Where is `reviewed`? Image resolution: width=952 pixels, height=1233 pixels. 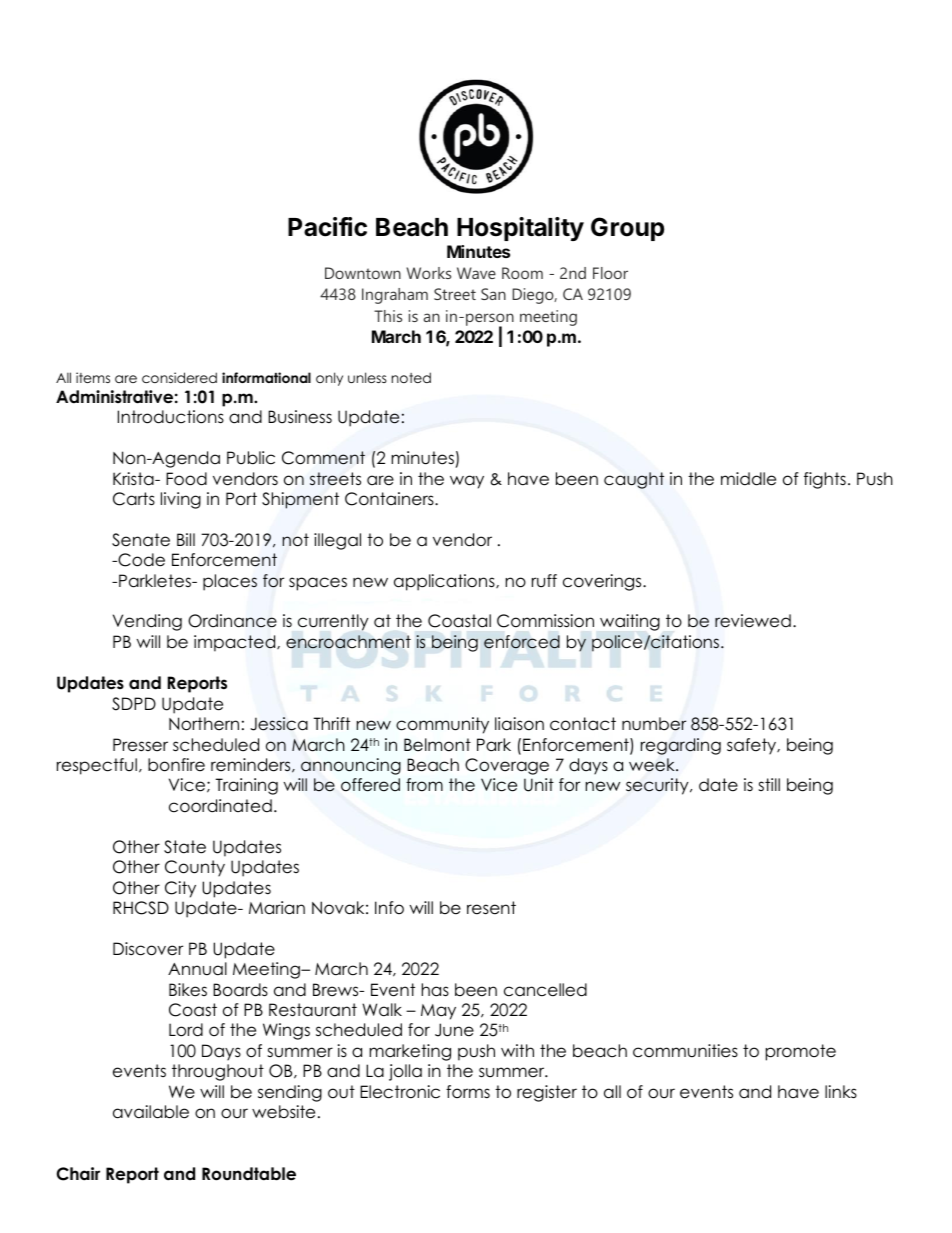
reviewed is located at coordinates (753, 621).
